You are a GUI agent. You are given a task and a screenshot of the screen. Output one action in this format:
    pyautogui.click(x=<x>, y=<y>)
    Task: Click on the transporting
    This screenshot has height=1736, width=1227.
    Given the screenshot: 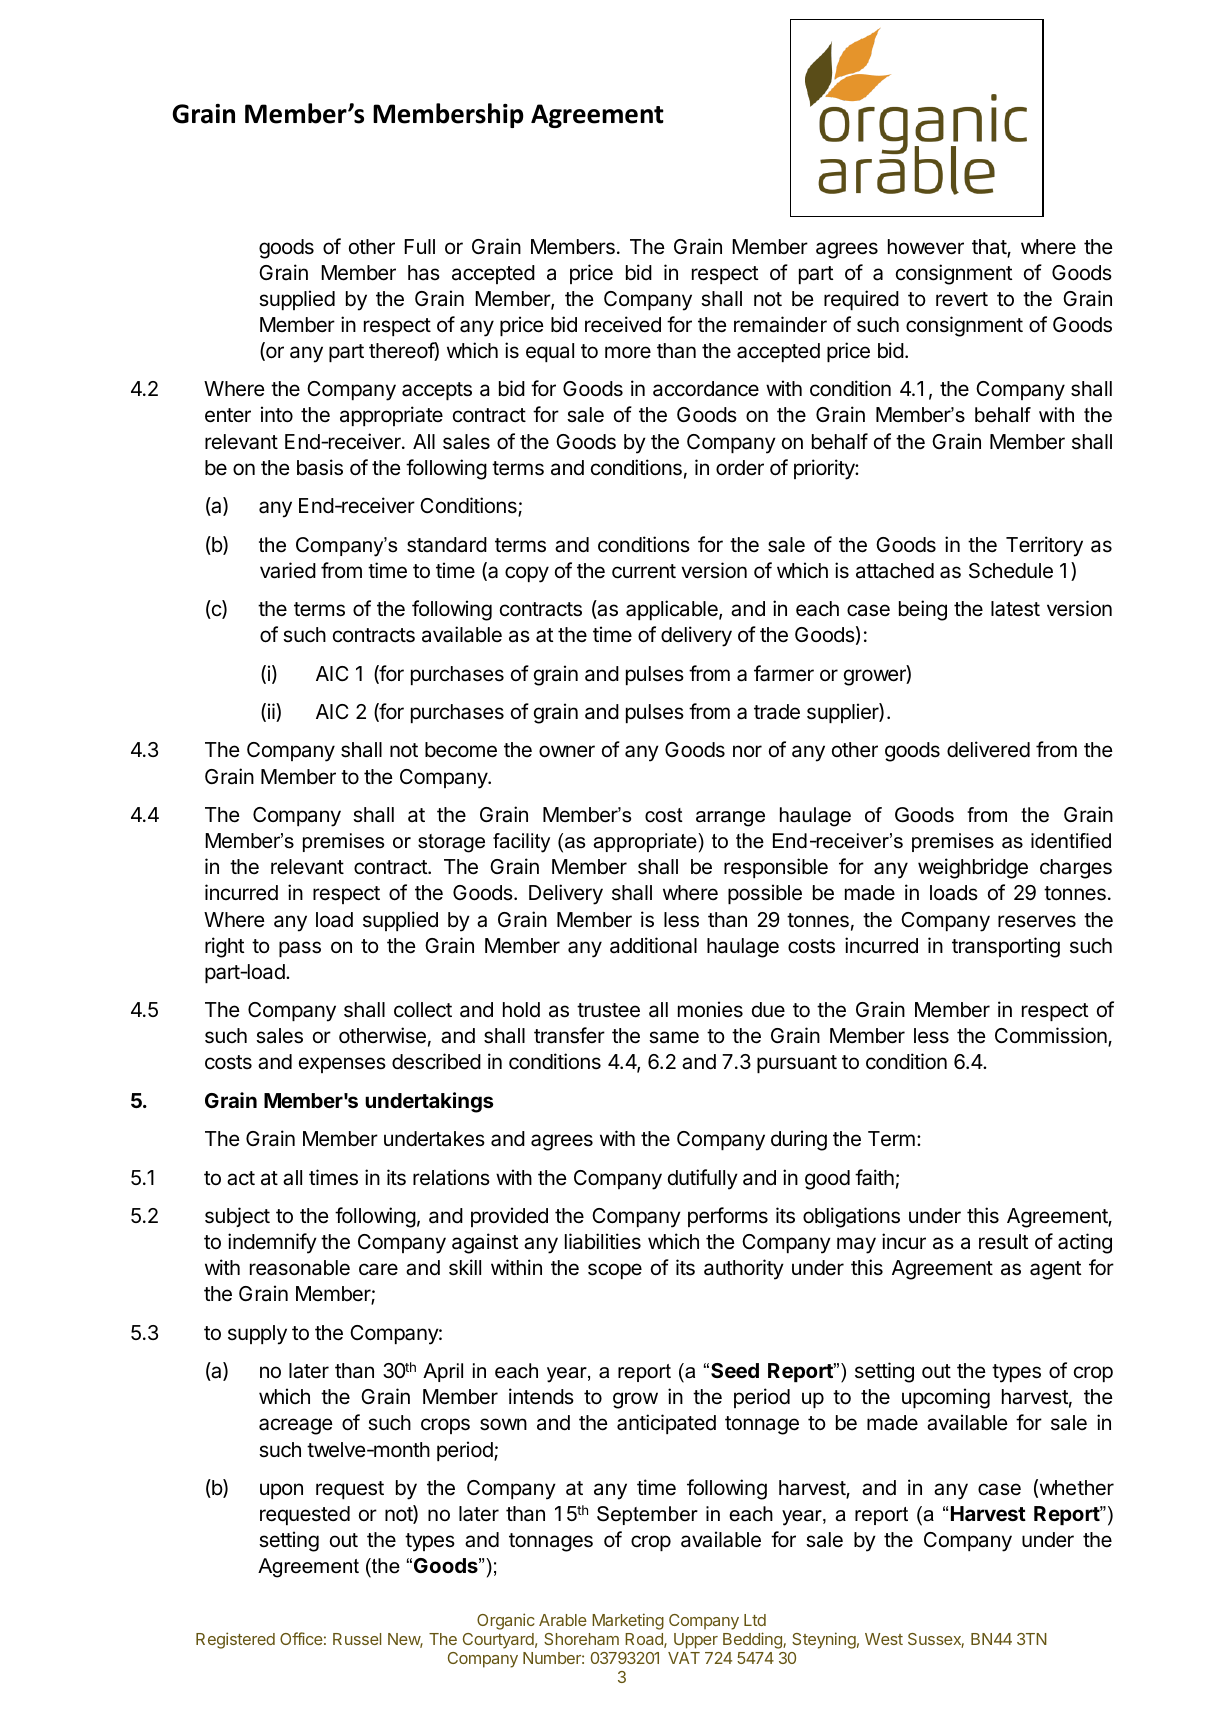 What is the action you would take?
    pyautogui.click(x=1006, y=947)
